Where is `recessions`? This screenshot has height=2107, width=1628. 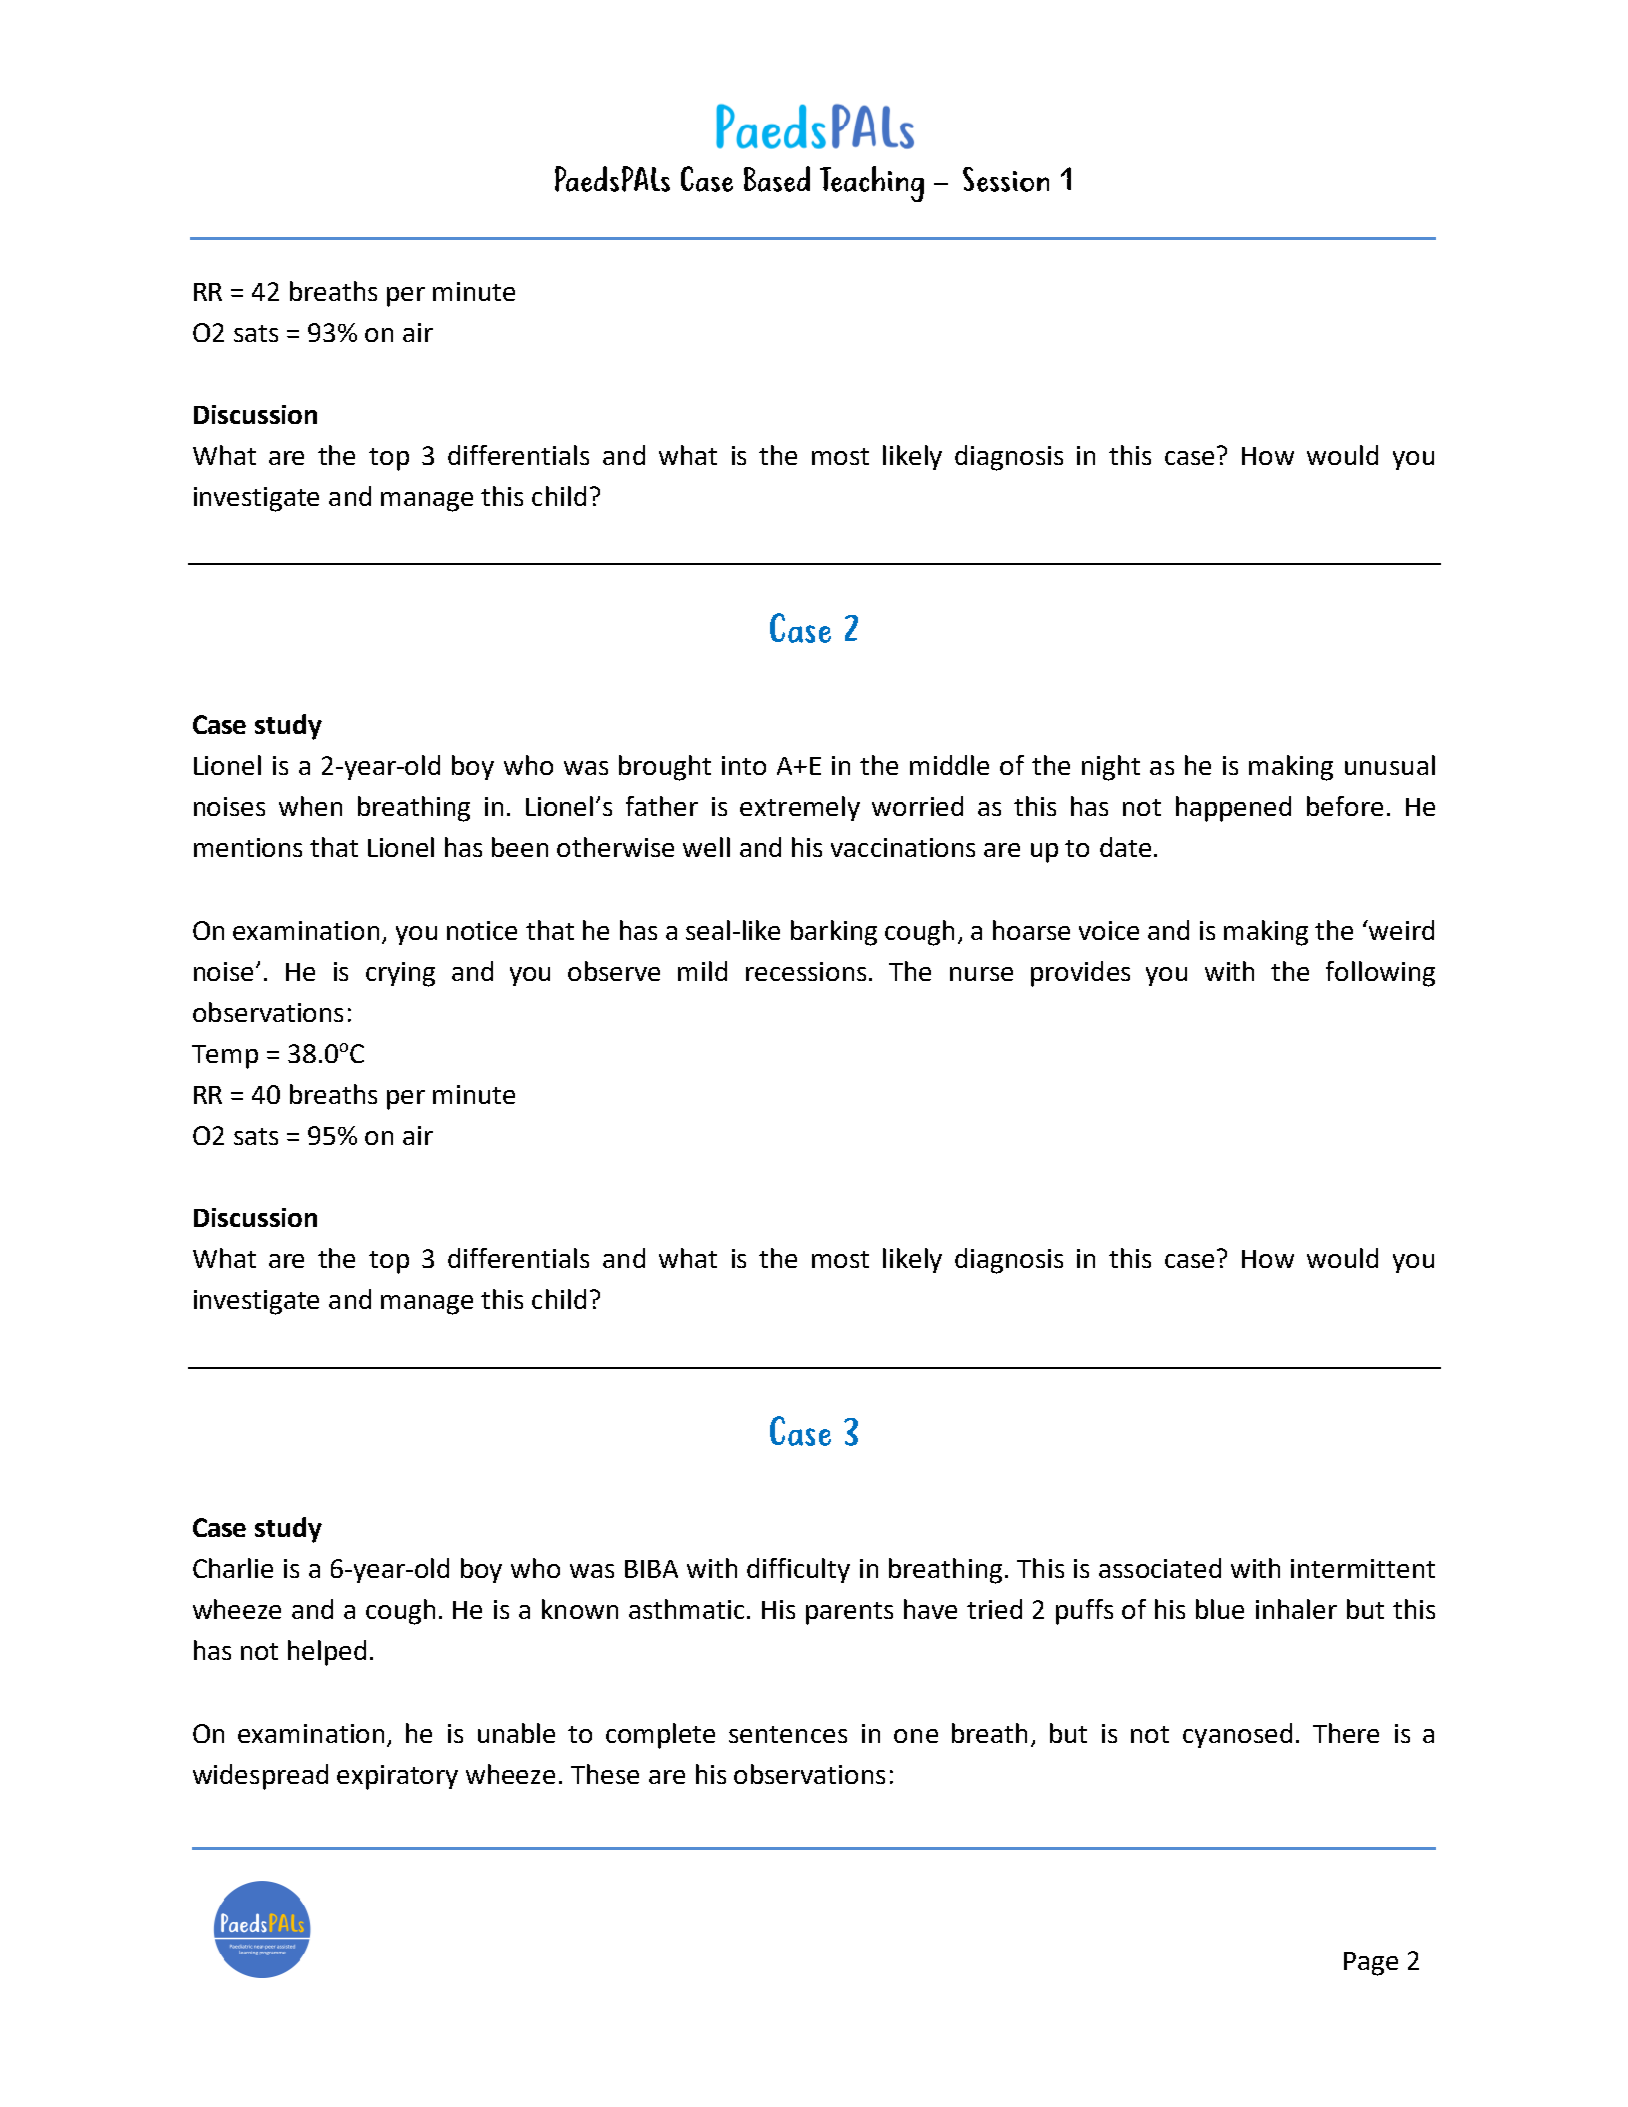 recessions is located at coordinates (806, 971).
